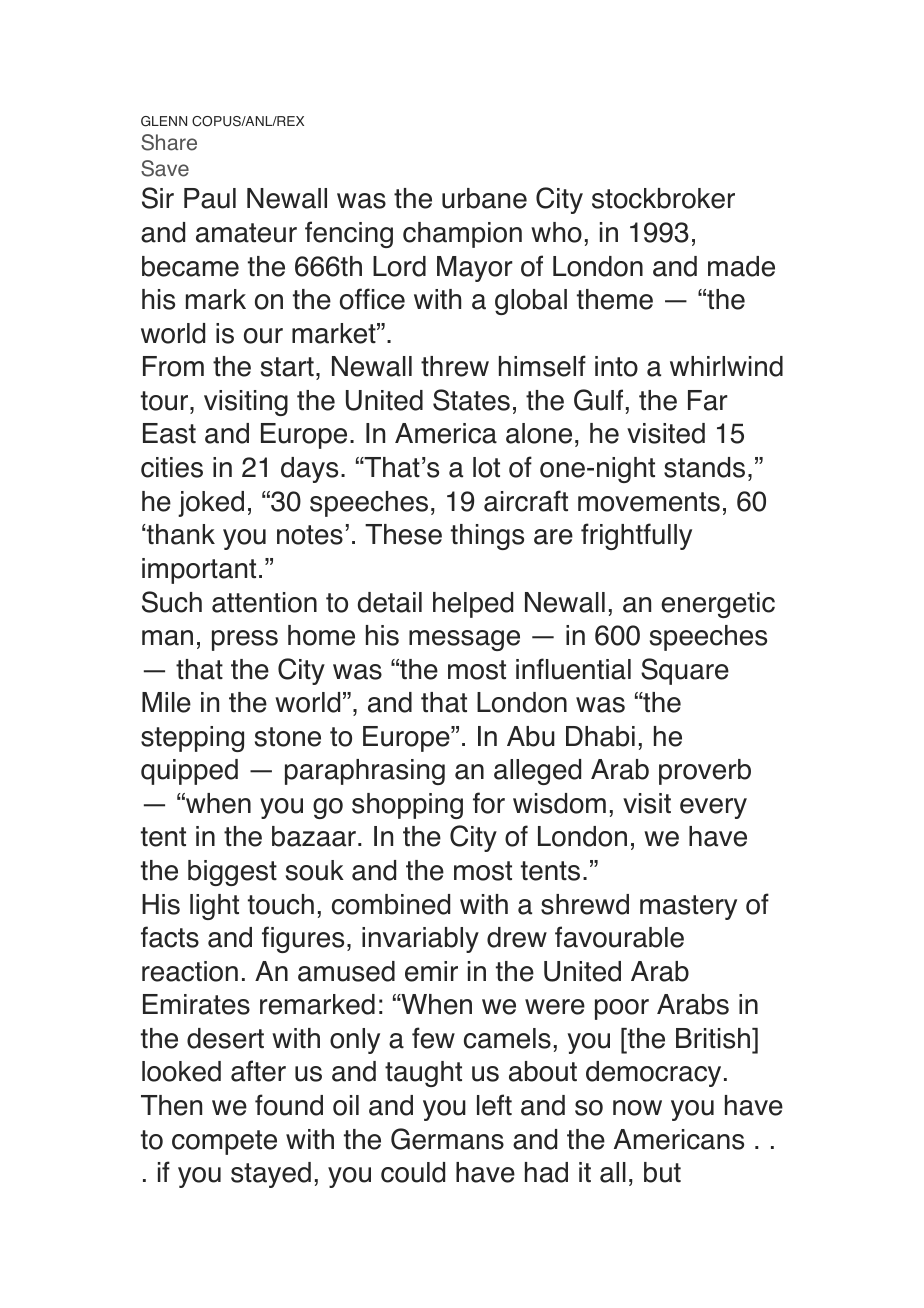  Describe the element at coordinates (464, 640) in the screenshot. I see `message` at that location.
